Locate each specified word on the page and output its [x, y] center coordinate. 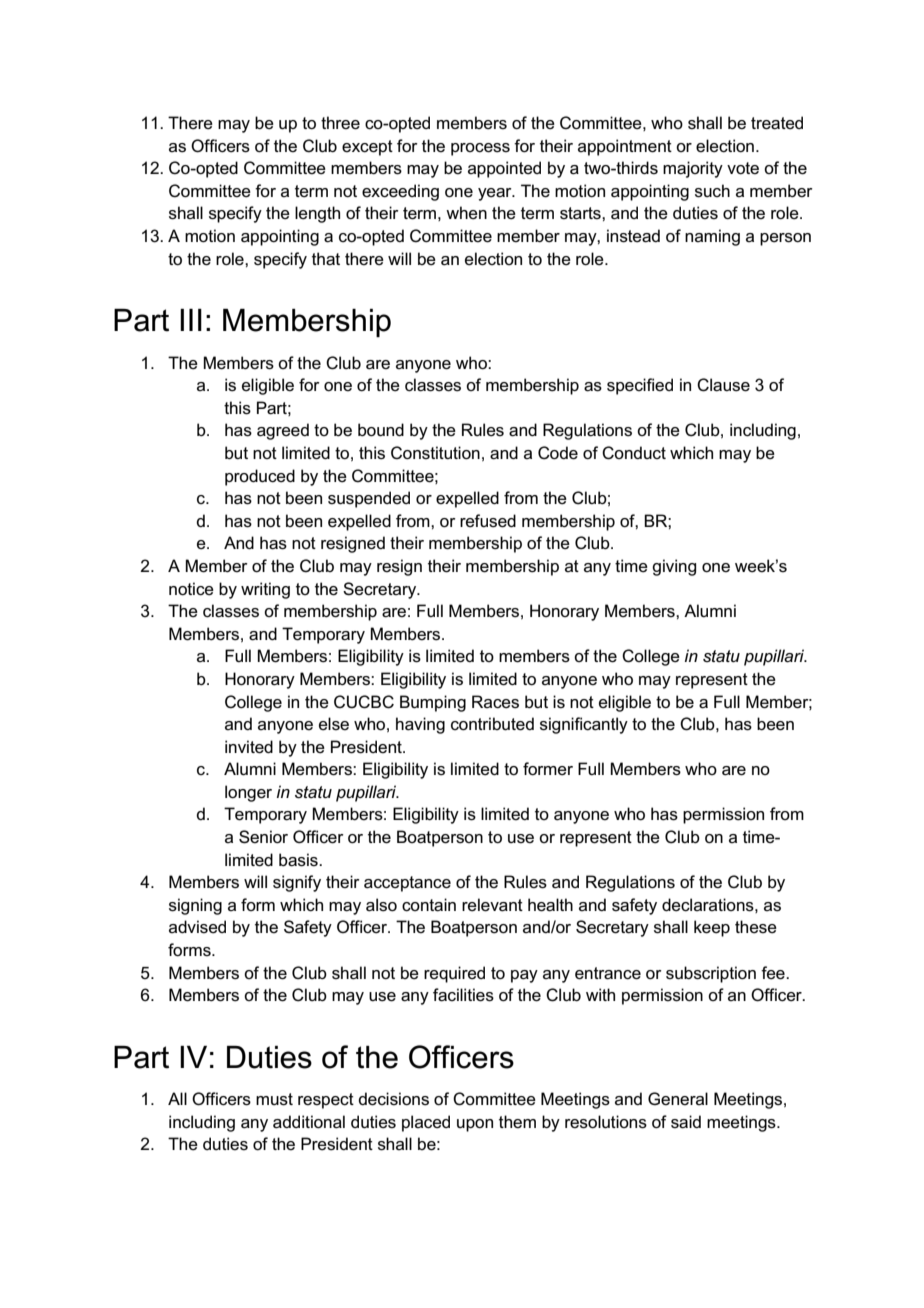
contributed [492, 724]
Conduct [634, 453]
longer [248, 793]
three [340, 123]
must [274, 1099]
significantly [584, 725]
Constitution [435, 453]
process [480, 149]
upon [475, 1125]
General [678, 1098]
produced [260, 477]
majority [693, 169]
